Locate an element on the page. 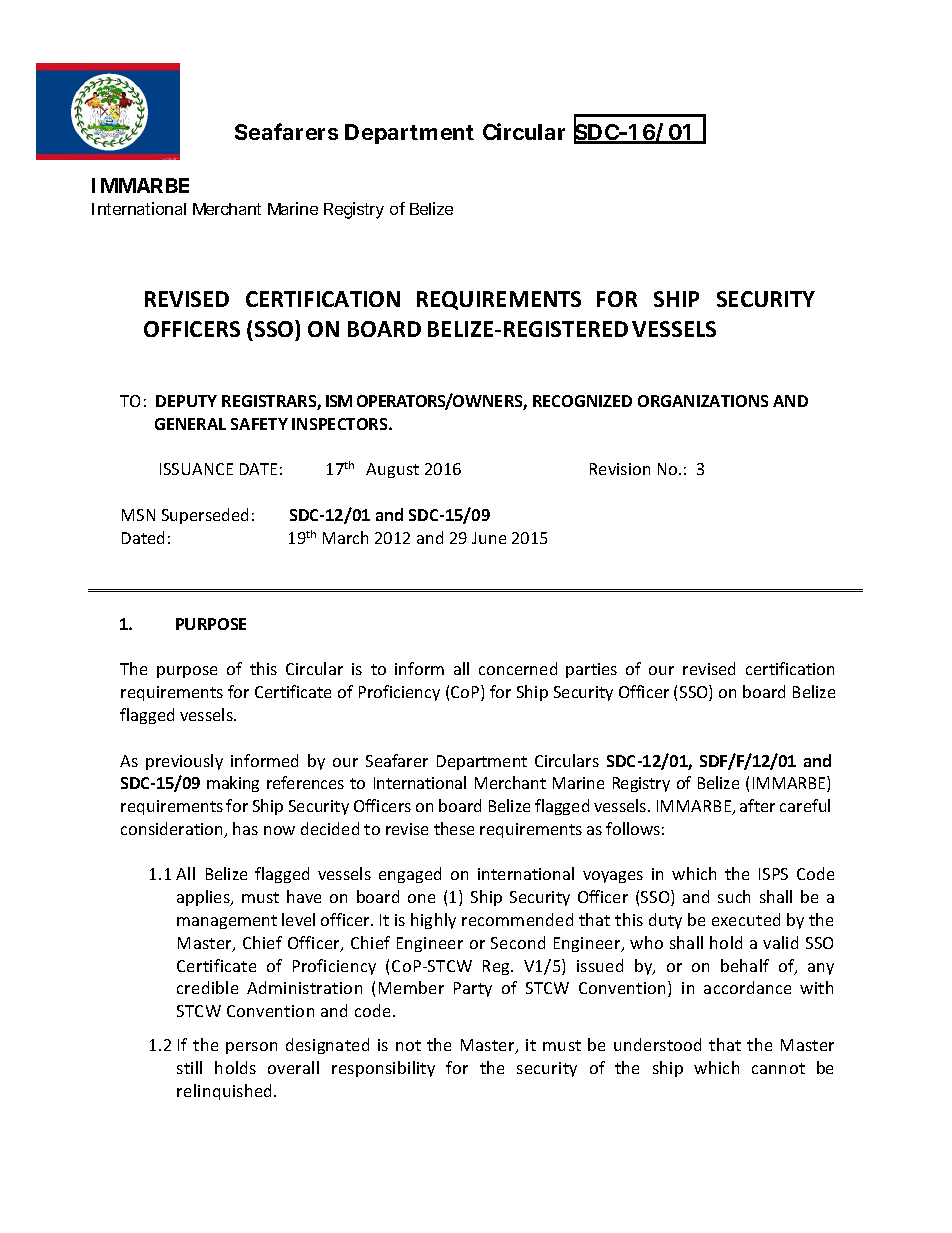  has is located at coordinates (245, 828).
